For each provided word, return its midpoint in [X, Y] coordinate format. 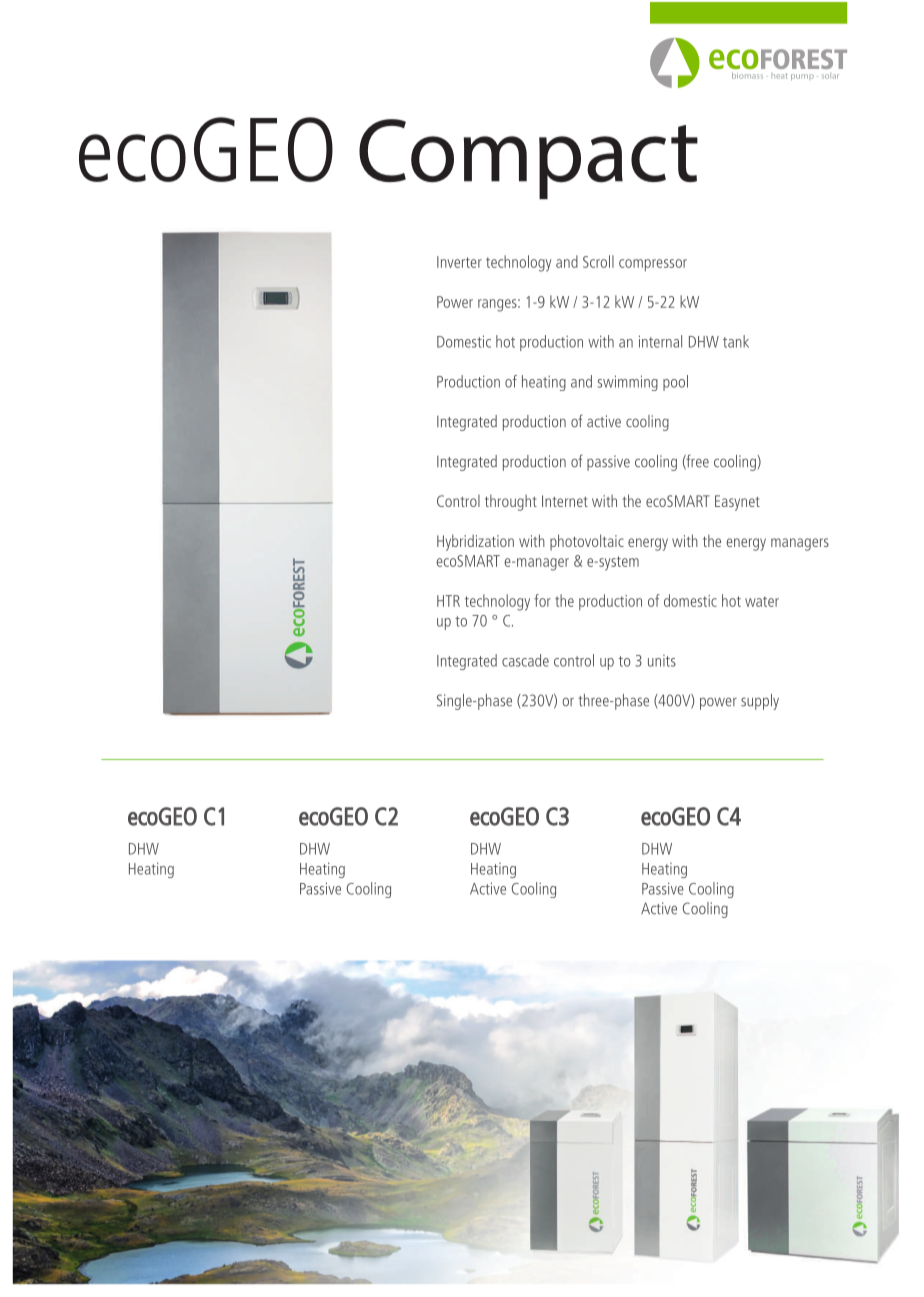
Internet [565, 501]
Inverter [459, 262]
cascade [525, 660]
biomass [747, 75]
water [762, 601]
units [662, 661]
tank [736, 341]
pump [802, 77]
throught [511, 502]
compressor [653, 265]
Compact [528, 159]
